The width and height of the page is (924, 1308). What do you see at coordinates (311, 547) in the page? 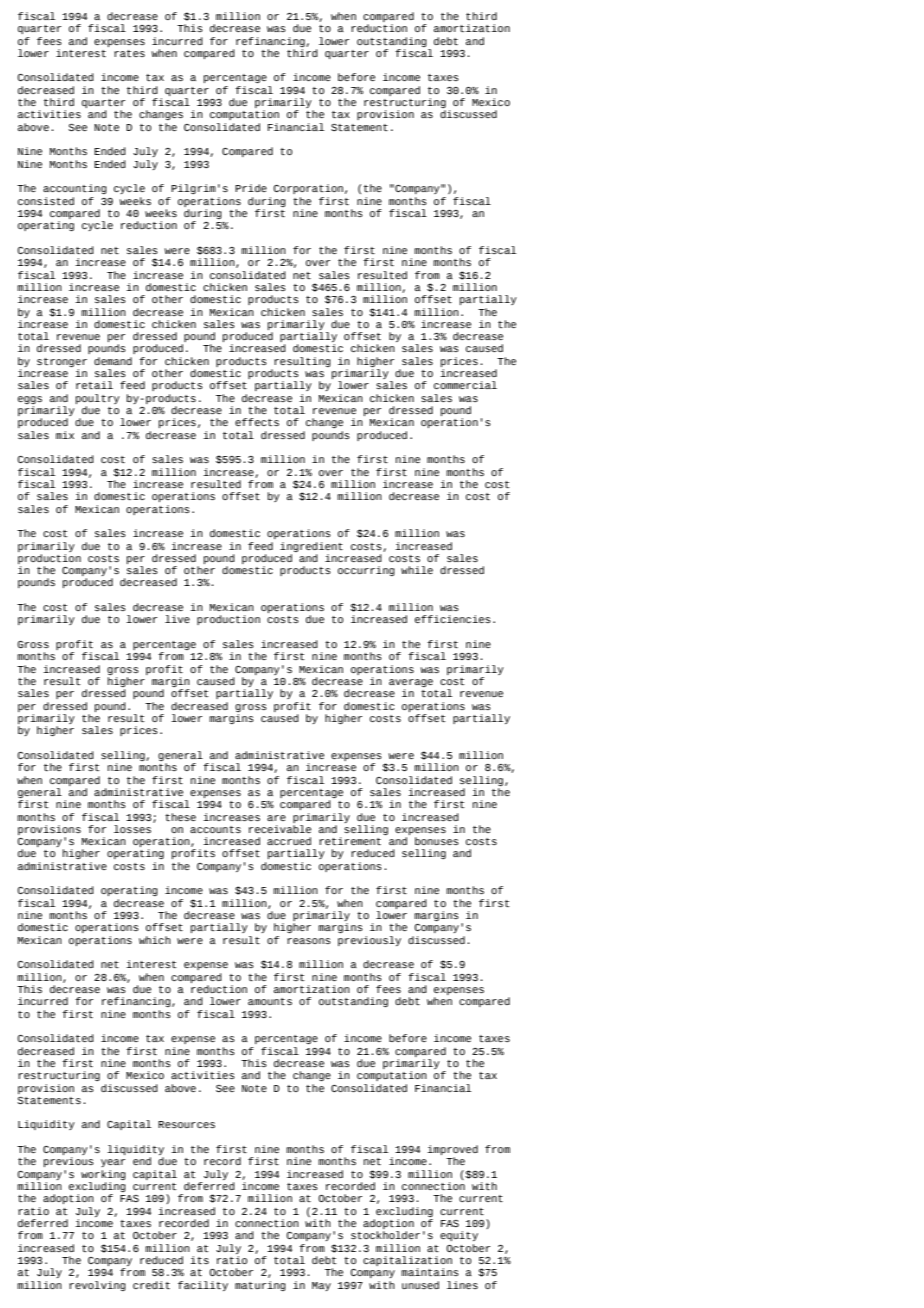
I see `ingredient` at bounding box center [311, 547].
